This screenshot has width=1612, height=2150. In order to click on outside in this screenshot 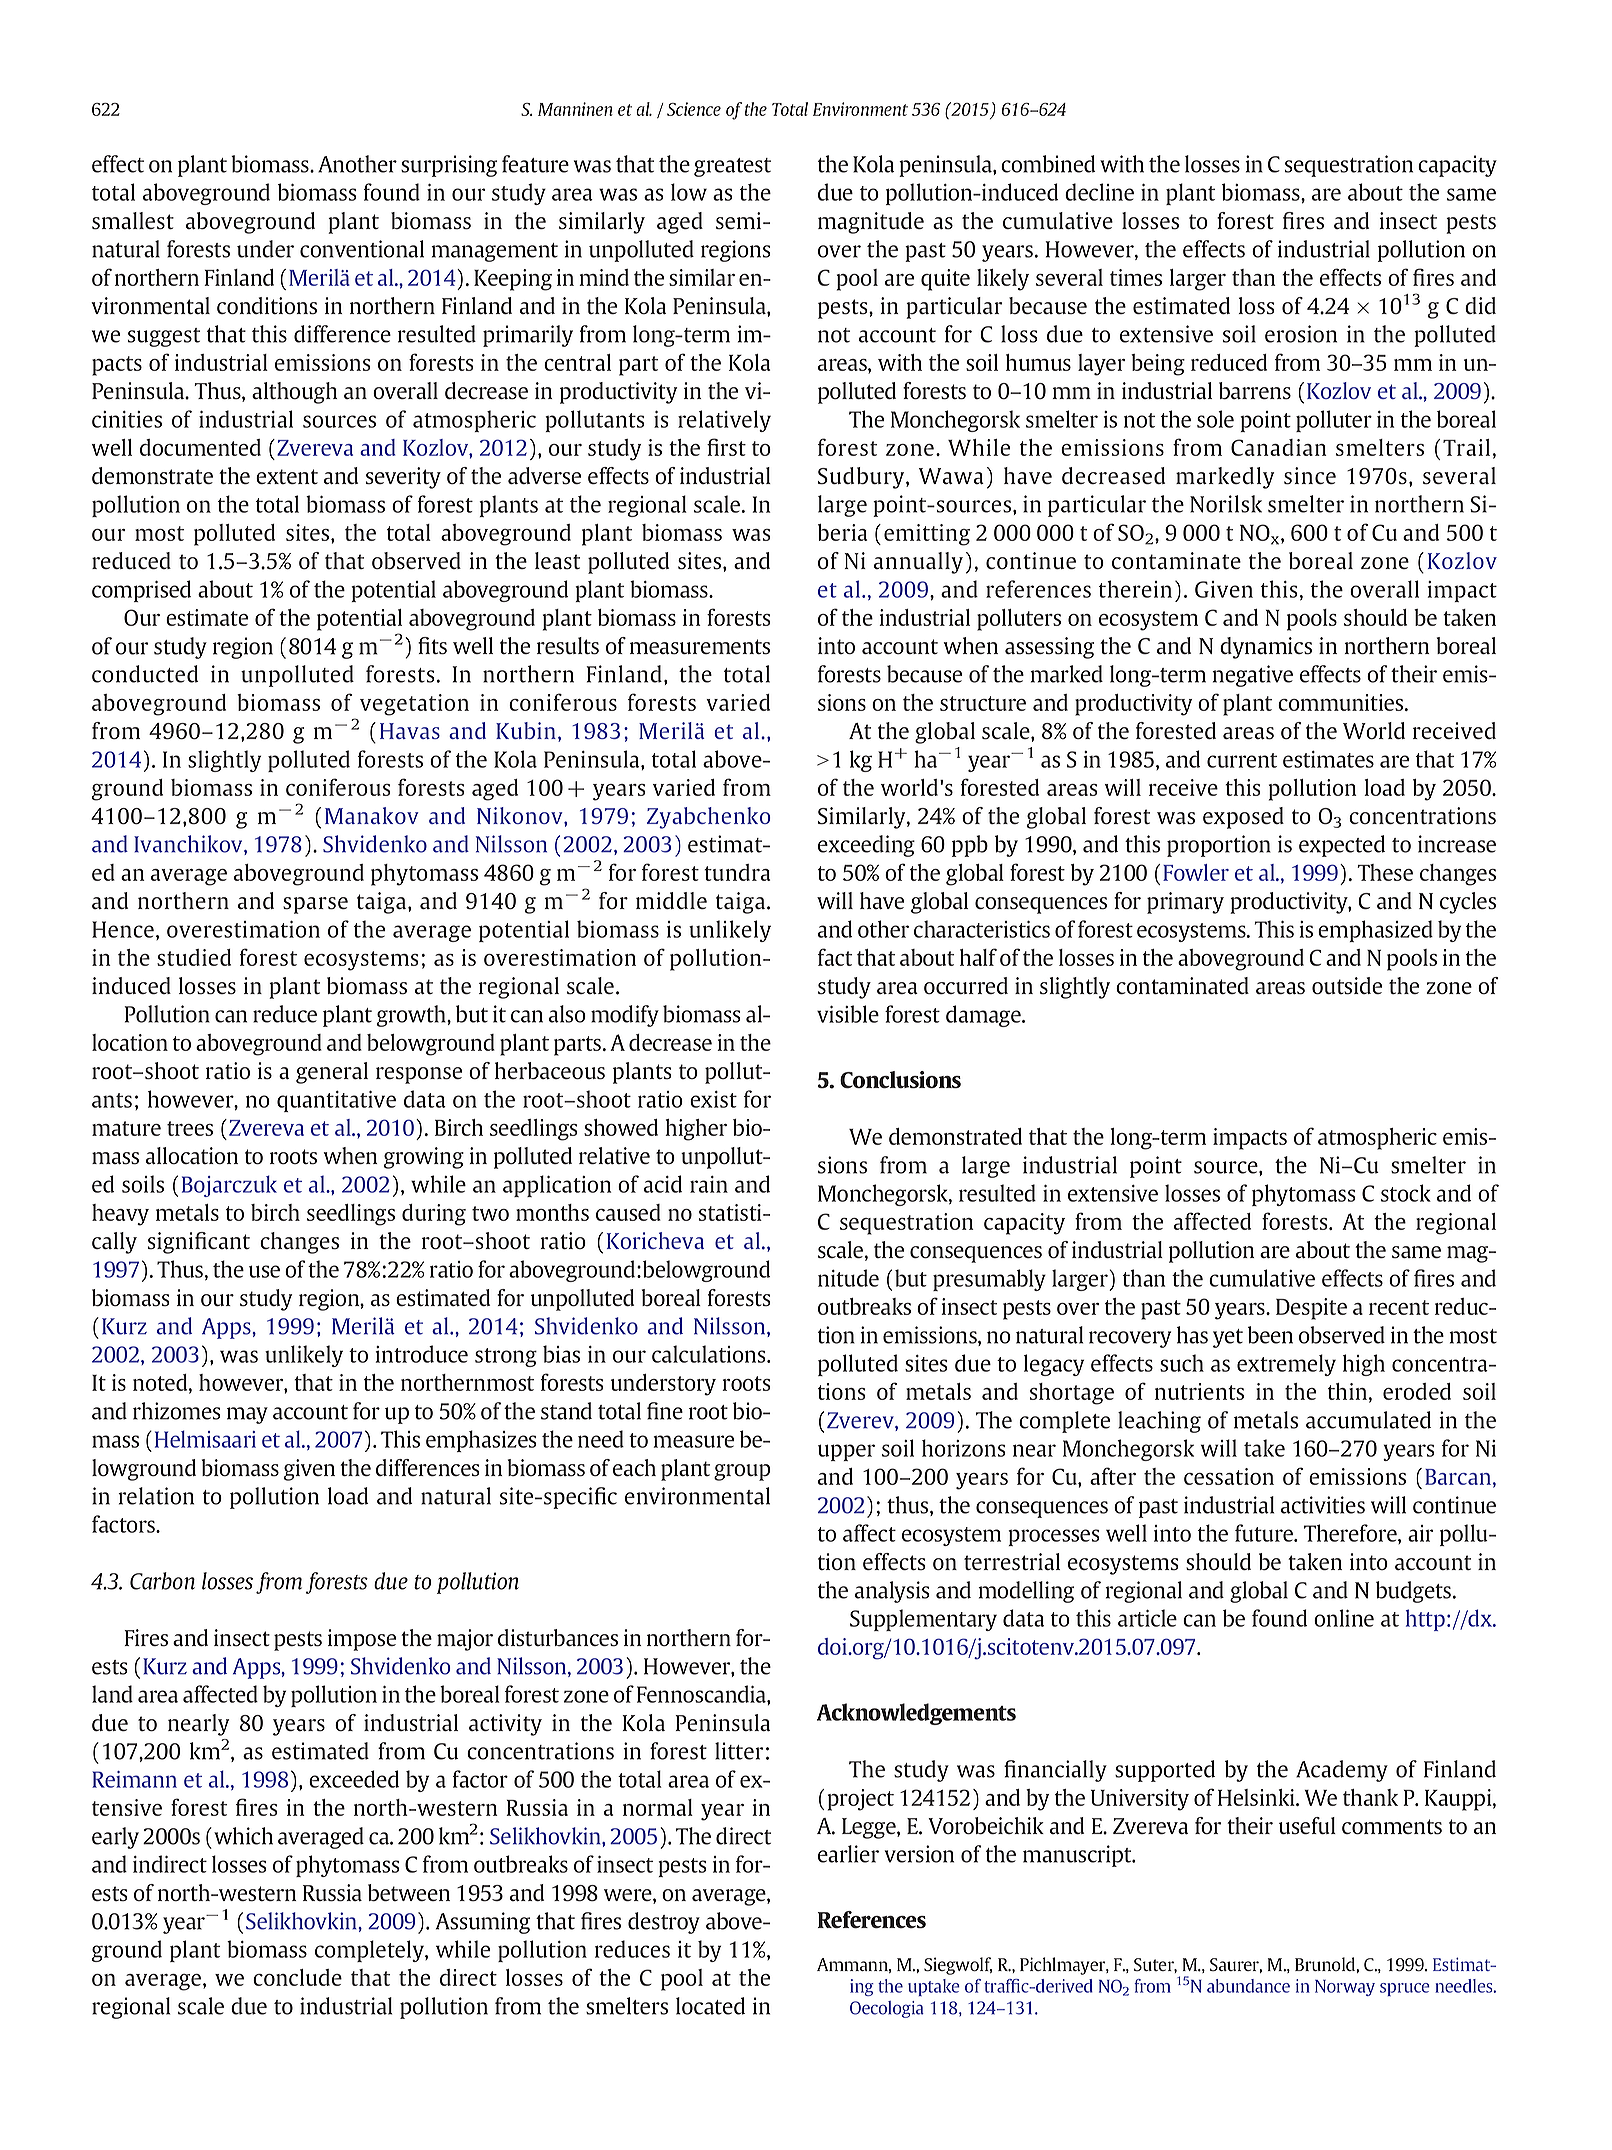, I will do `click(1347, 986)`.
